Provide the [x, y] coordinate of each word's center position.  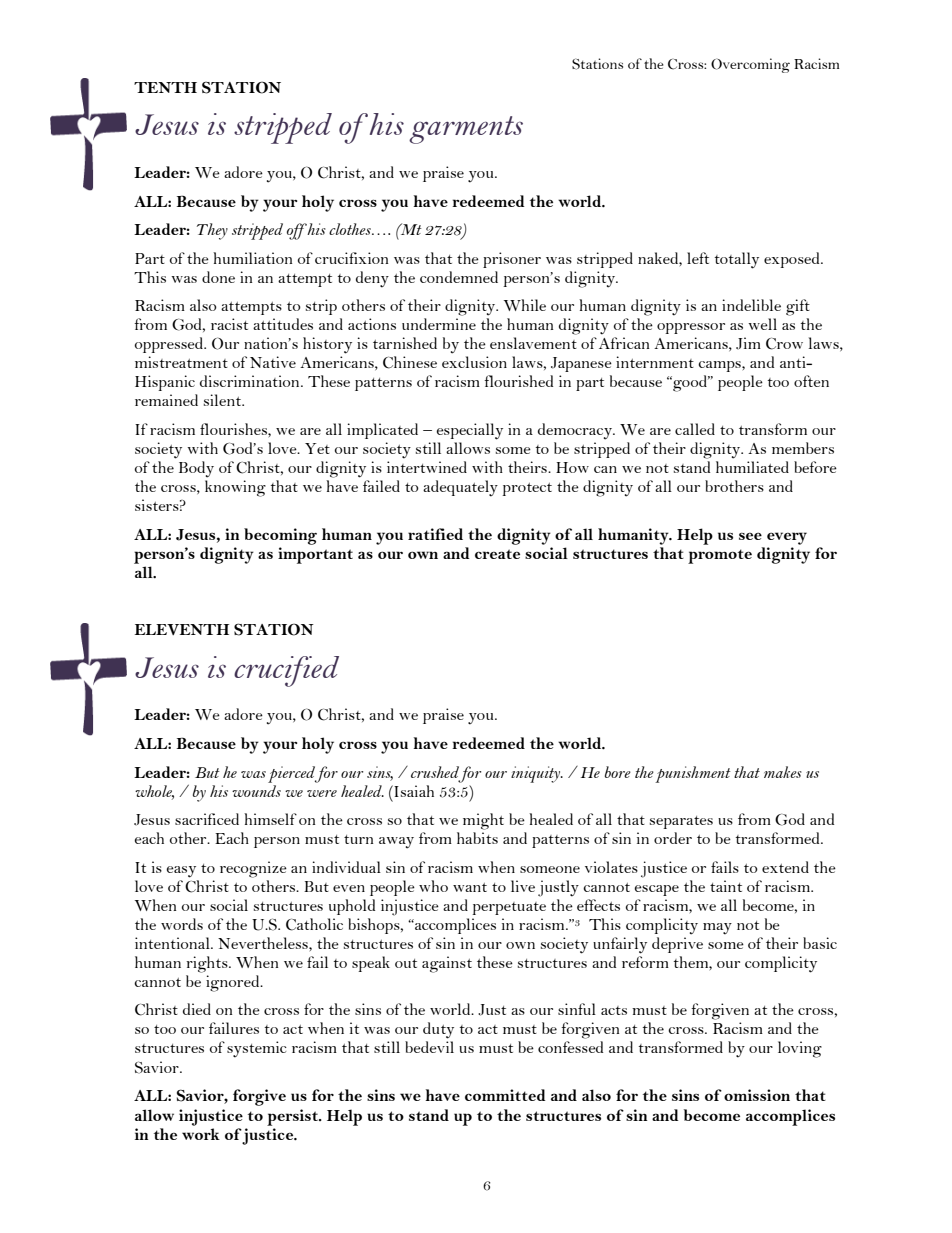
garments [466, 130]
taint [726, 886]
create [497, 554]
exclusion [474, 362]
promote [720, 556]
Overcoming [750, 65]
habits [477, 838]
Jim [748, 343]
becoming [280, 536]
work [201, 1134]
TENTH [165, 87]
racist [229, 324]
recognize [253, 869]
